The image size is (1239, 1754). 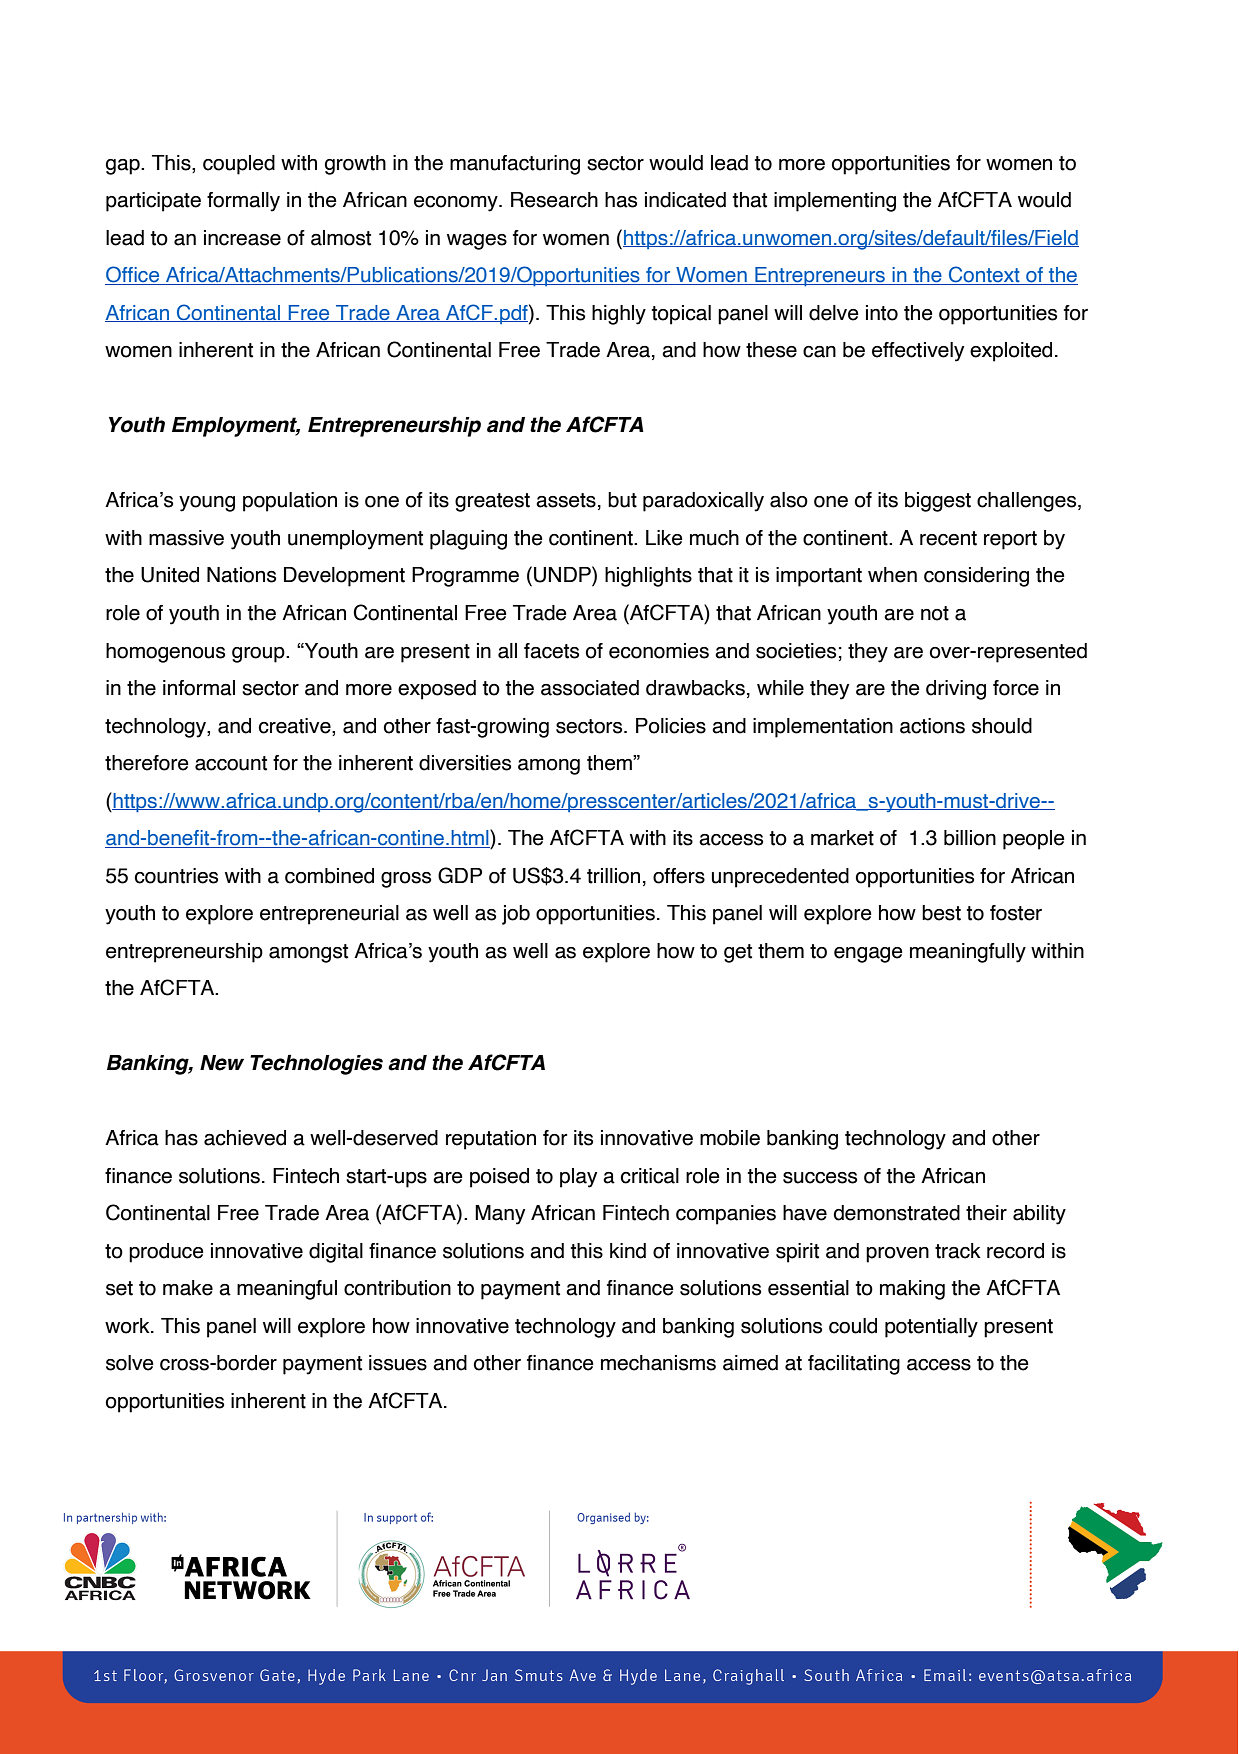 What do you see at coordinates (918, 352) in the page?
I see `effectively` at bounding box center [918, 352].
